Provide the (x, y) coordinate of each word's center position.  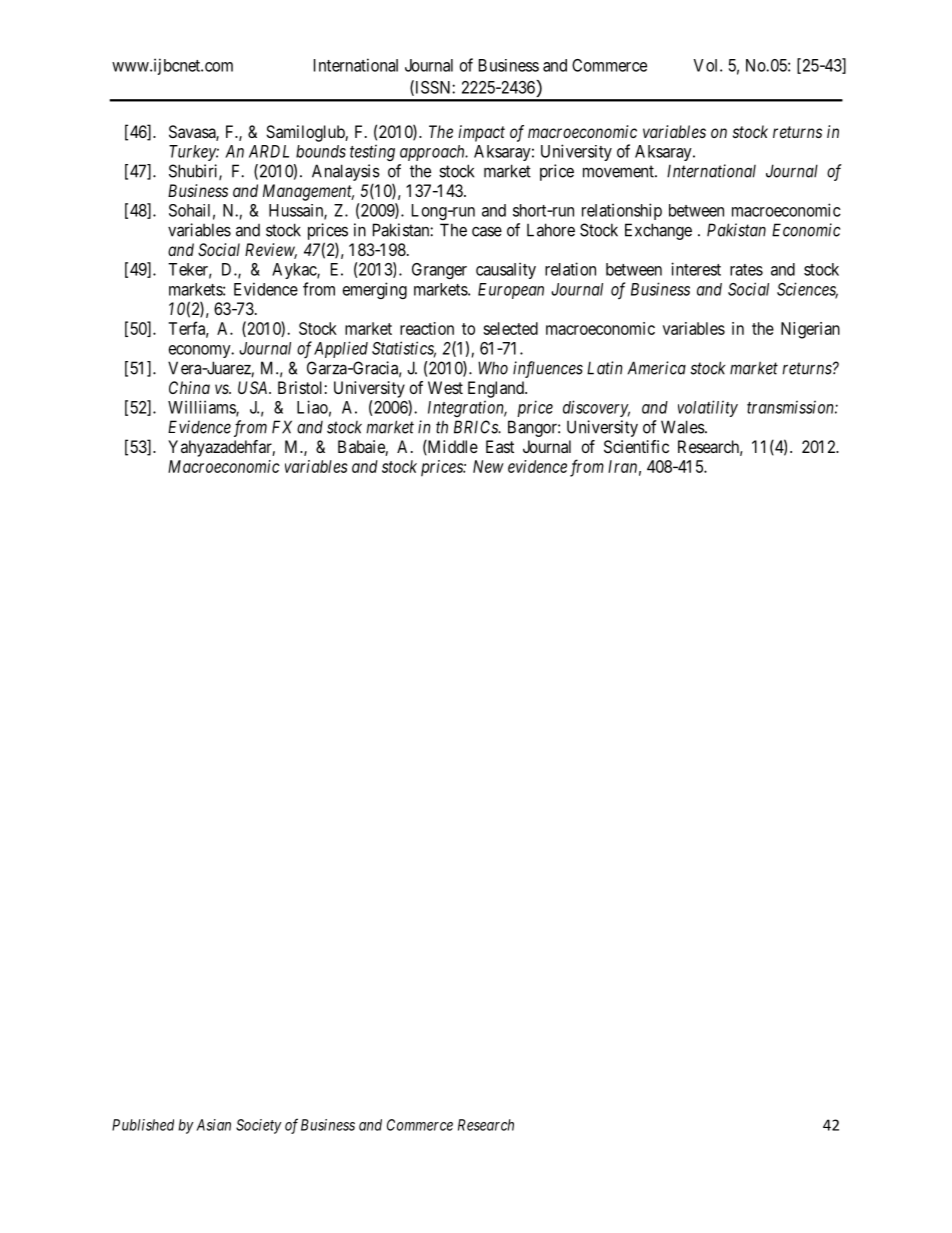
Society (259, 1126)
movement (619, 171)
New (488, 466)
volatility (708, 408)
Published (143, 1125)
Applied (341, 349)
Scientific (636, 446)
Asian (213, 1125)
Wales (683, 427)
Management (308, 192)
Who (493, 368)
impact (481, 133)
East (500, 446)
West (445, 387)
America (656, 368)
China (189, 387)
